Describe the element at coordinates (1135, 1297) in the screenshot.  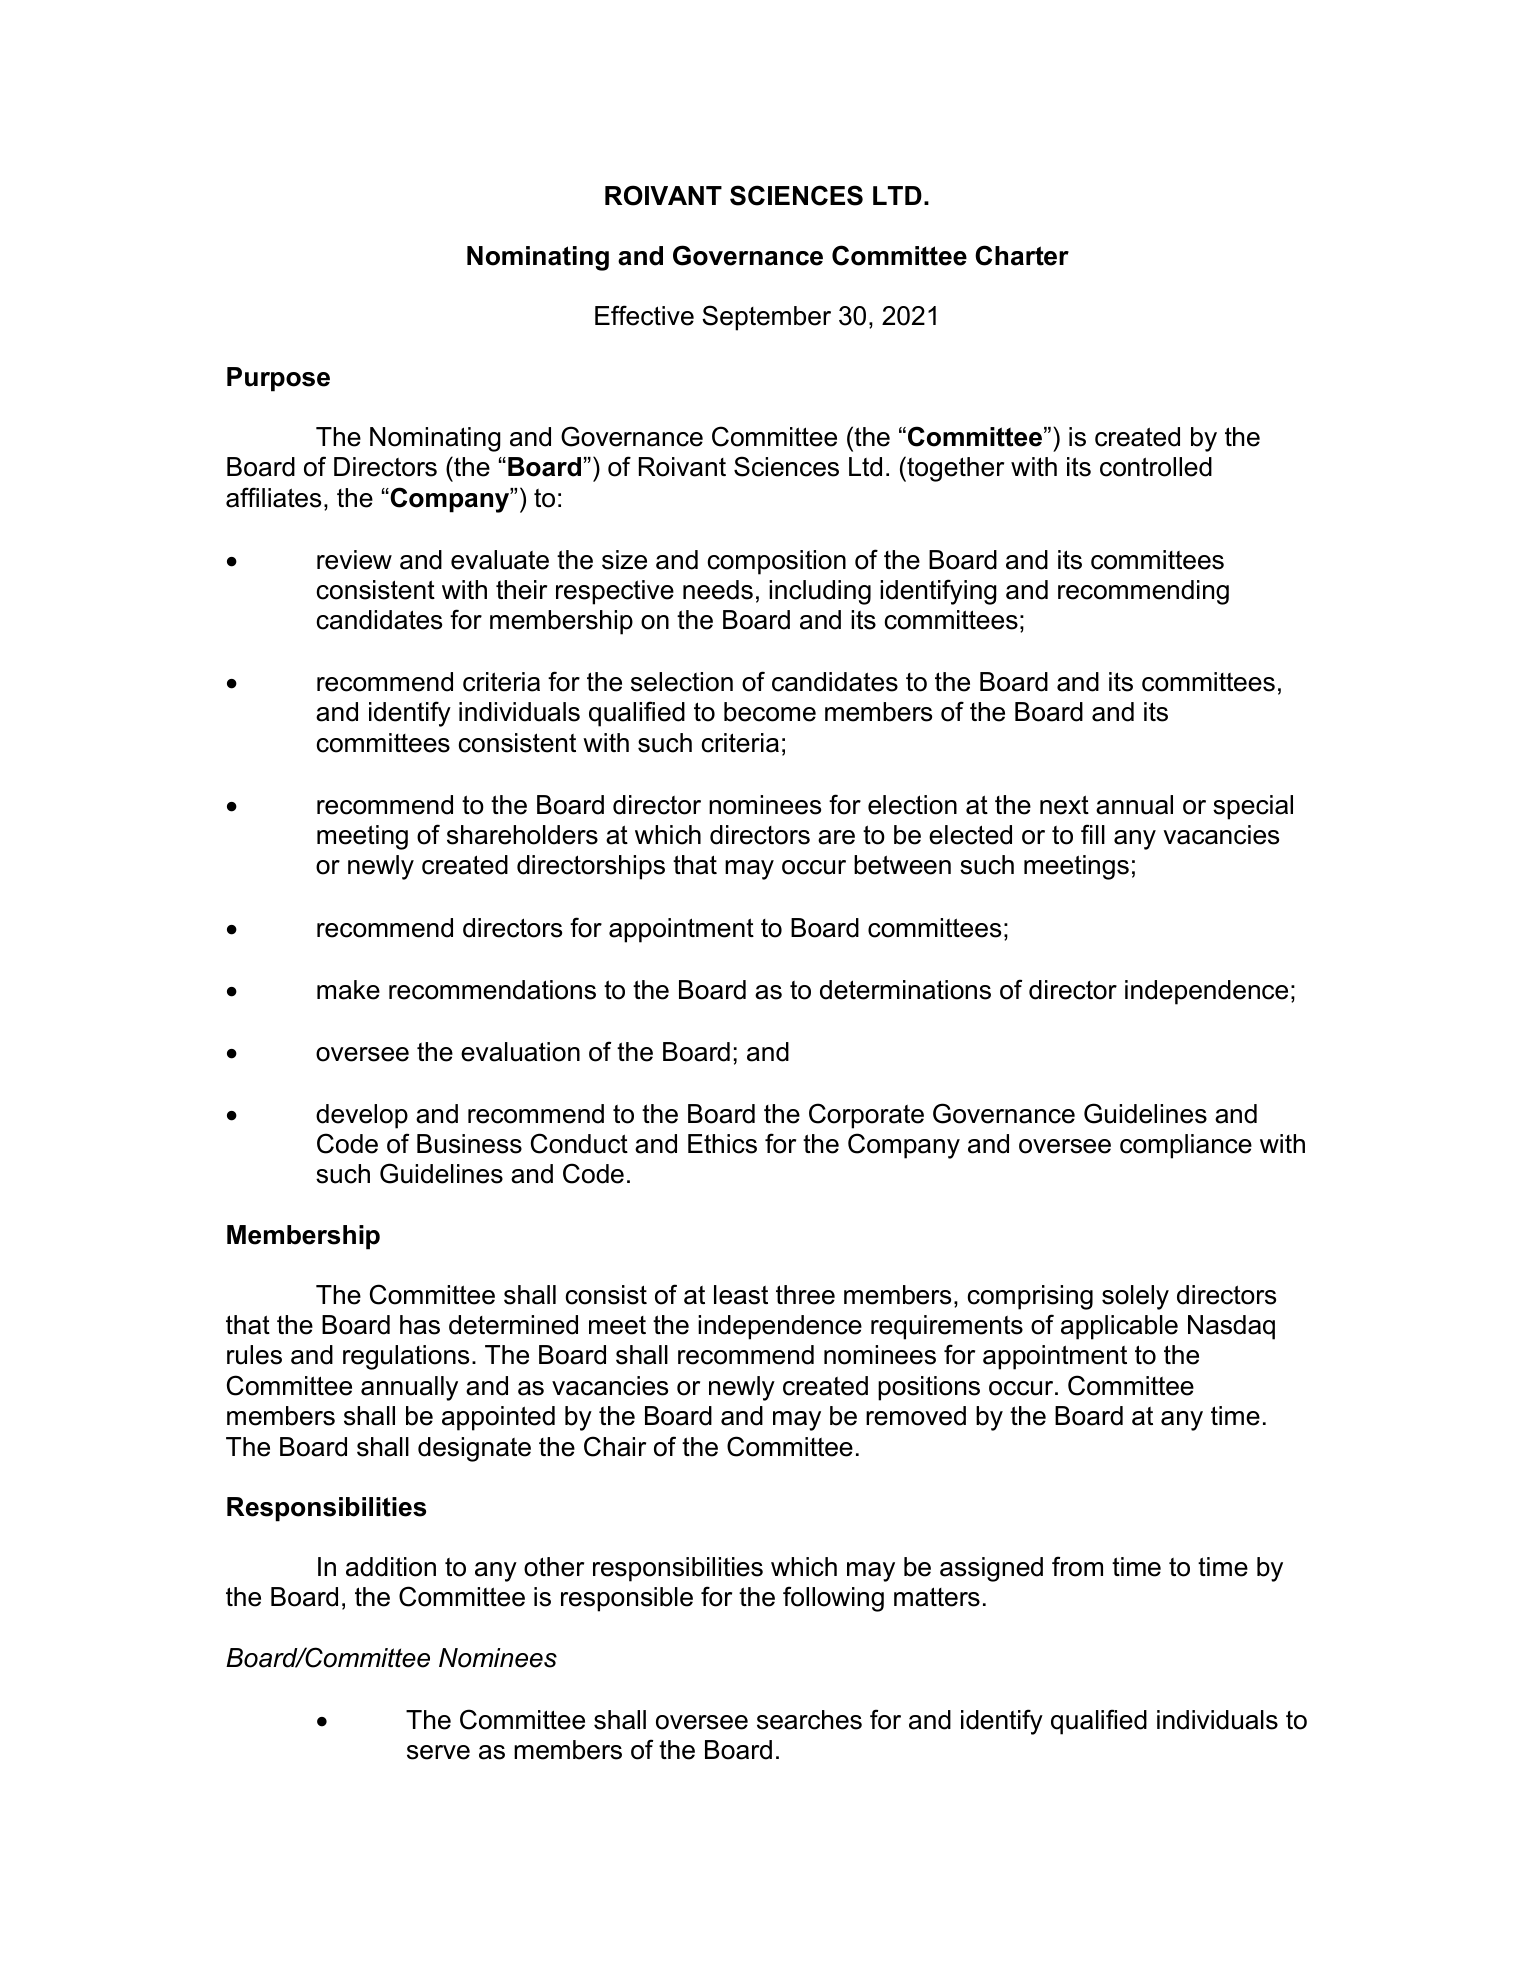
I see `solely` at that location.
